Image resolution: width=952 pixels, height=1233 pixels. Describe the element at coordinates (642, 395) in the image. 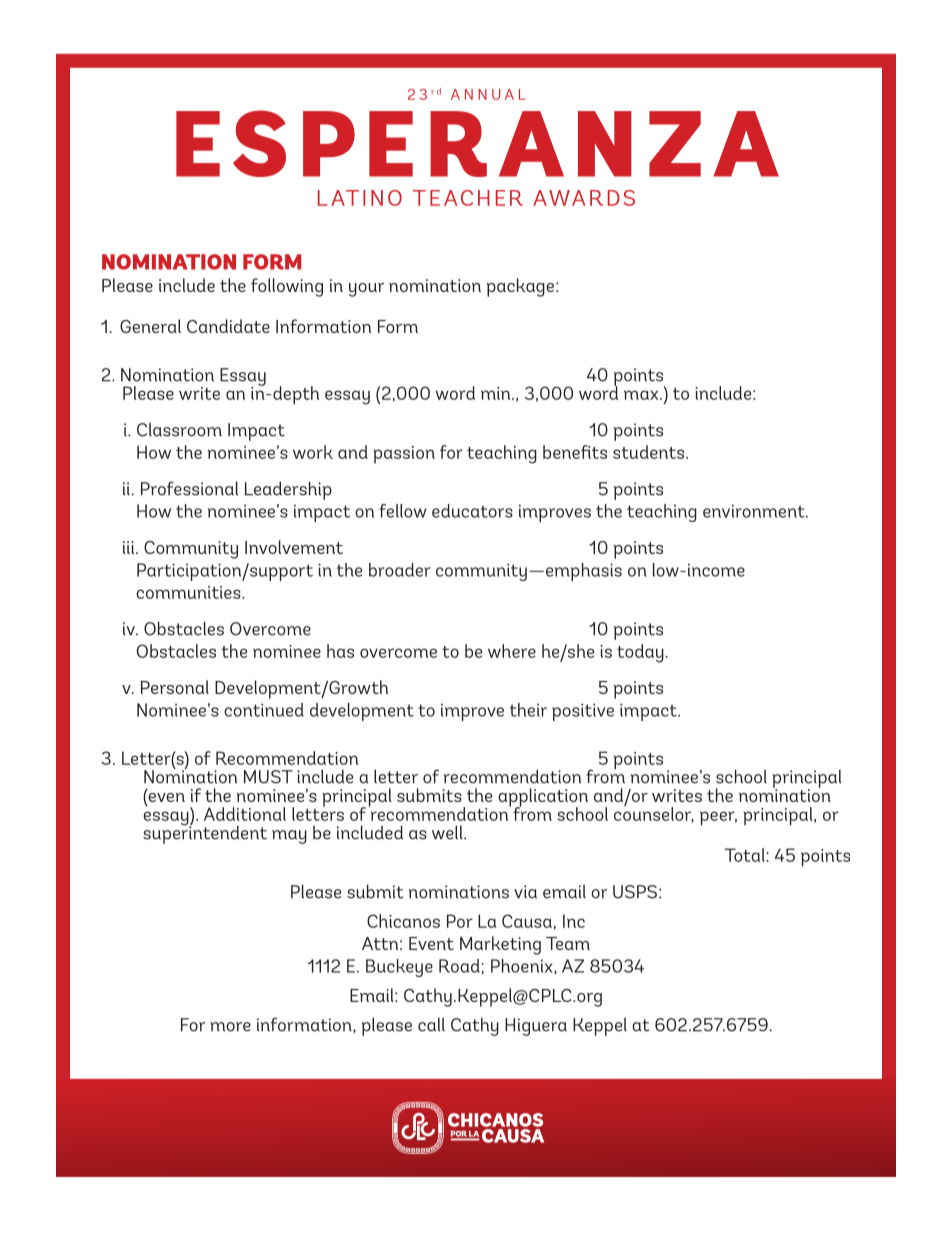

I see `max` at that location.
